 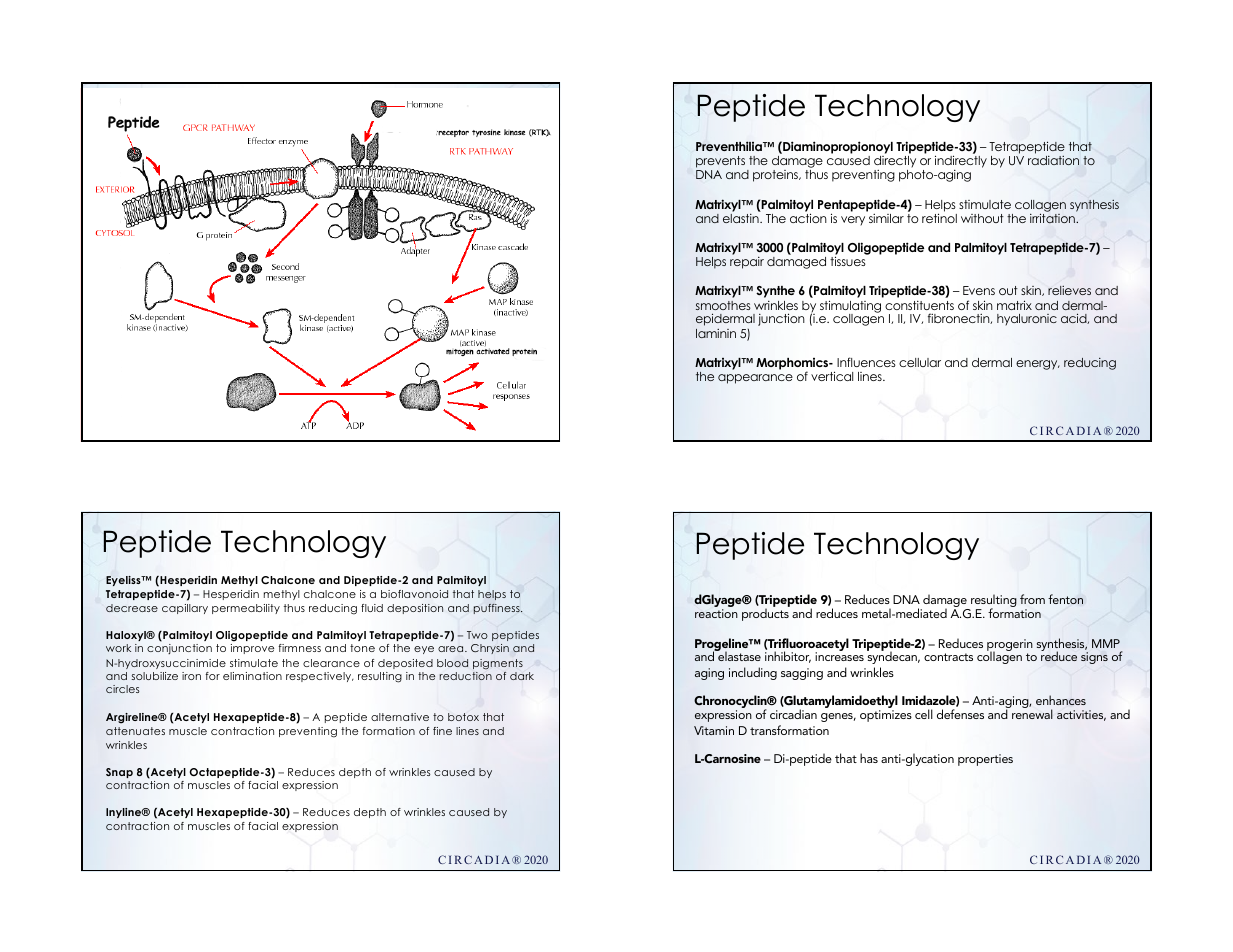 I want to click on attenuates, so click(x=135, y=731).
